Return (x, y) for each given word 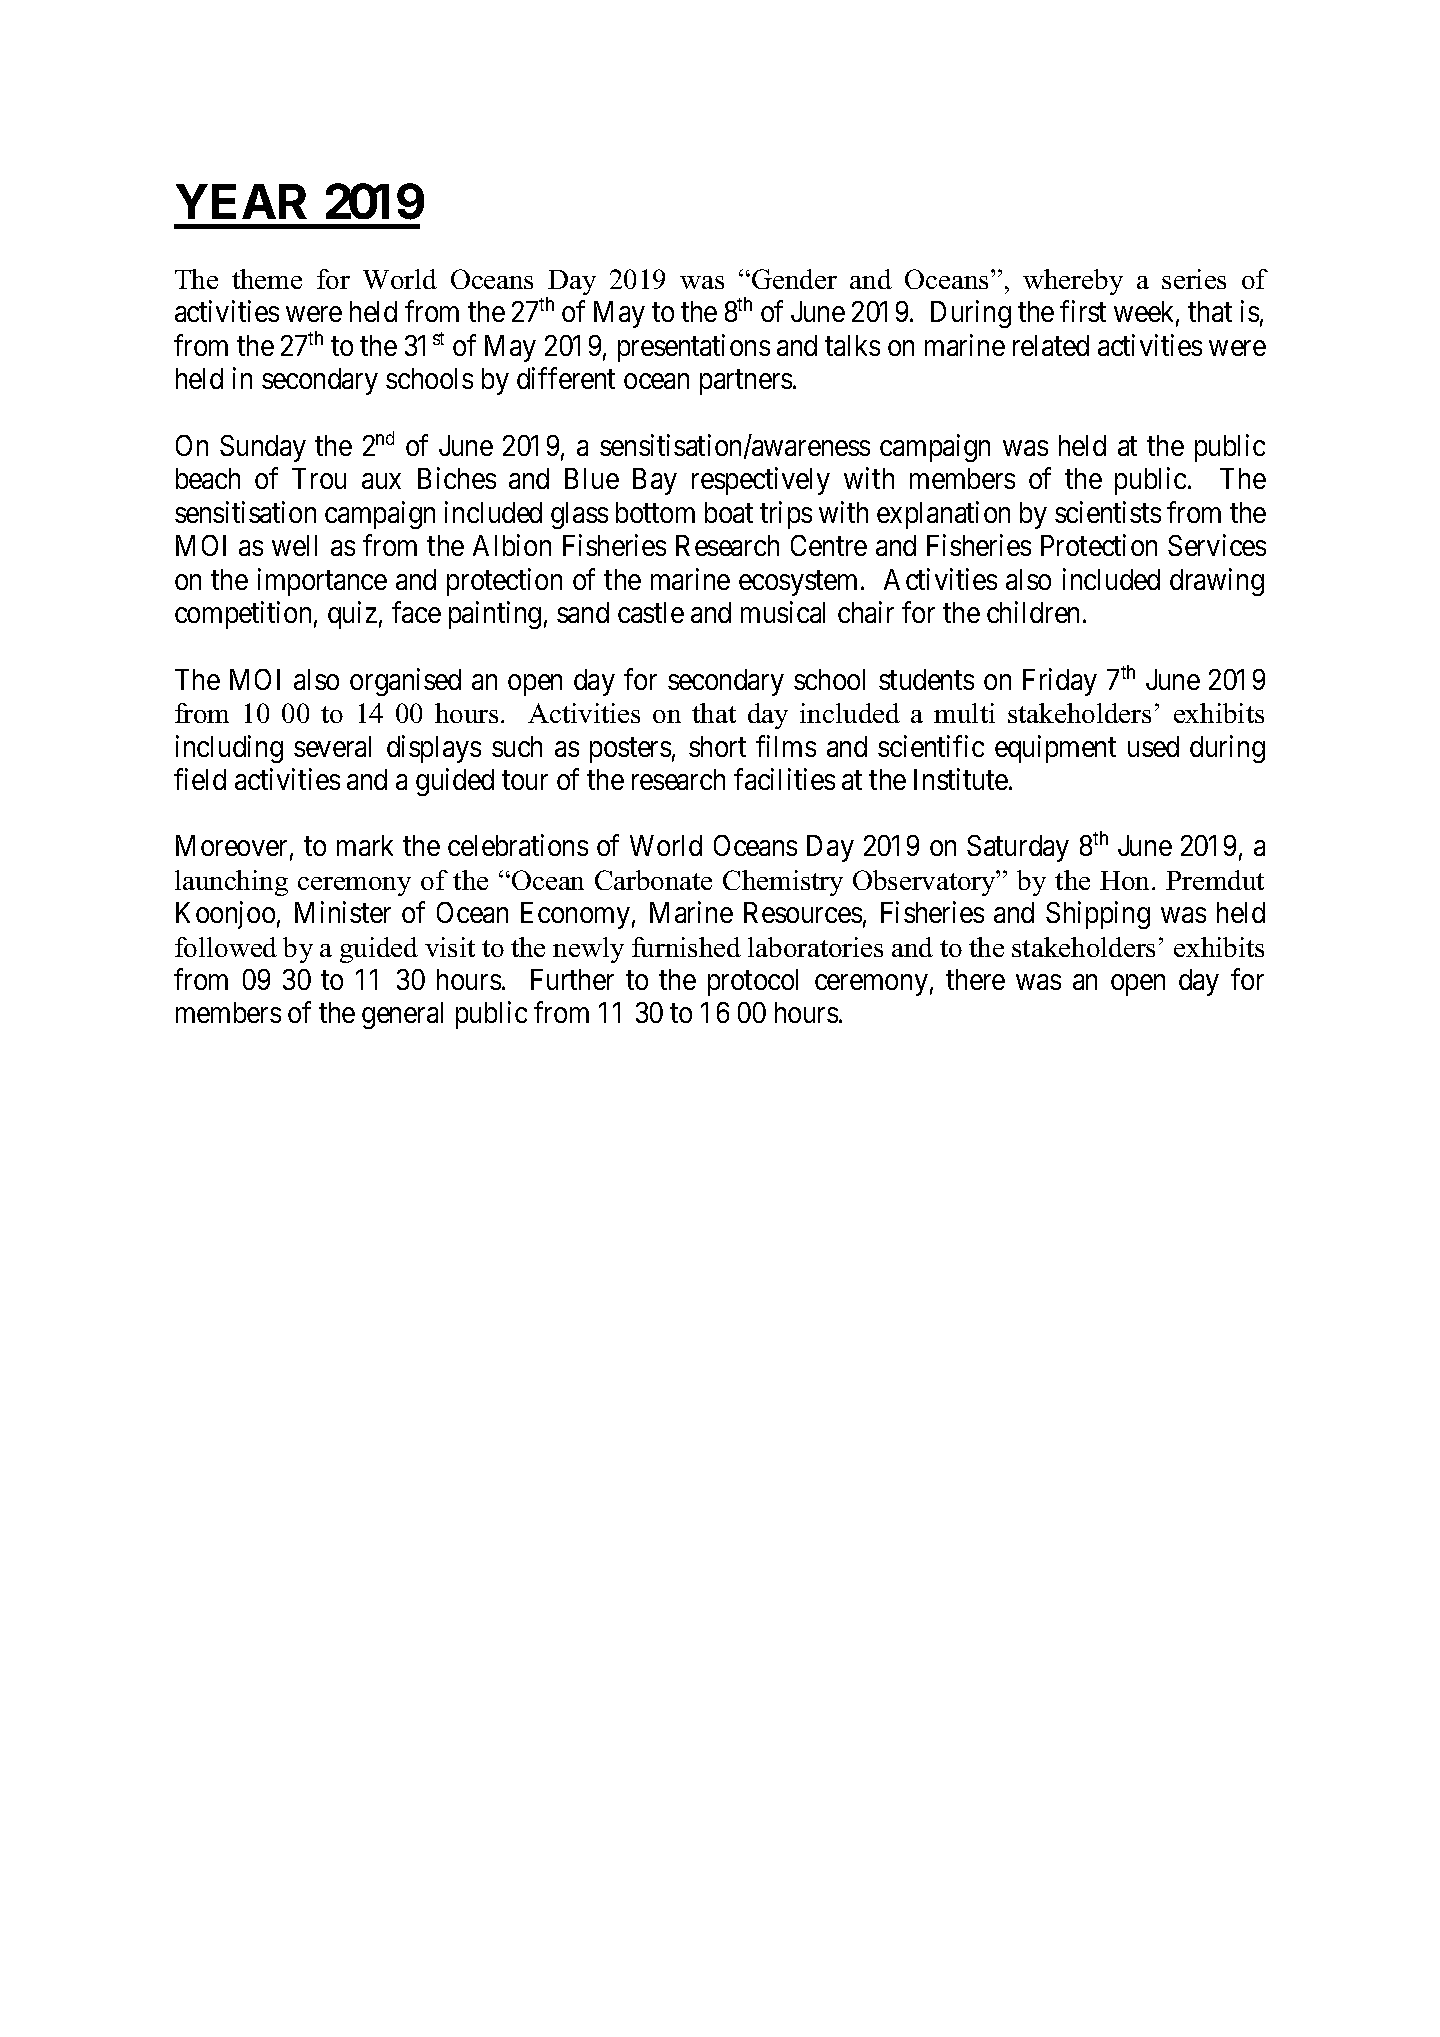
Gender (794, 279)
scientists (1108, 512)
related (1051, 345)
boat (729, 512)
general (402, 1015)
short (717, 746)
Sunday (263, 448)
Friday (1060, 682)
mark (365, 845)
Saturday (1018, 848)
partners (746, 382)
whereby (1073, 282)
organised (405, 682)
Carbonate (653, 880)
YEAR (241, 201)
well (294, 545)
